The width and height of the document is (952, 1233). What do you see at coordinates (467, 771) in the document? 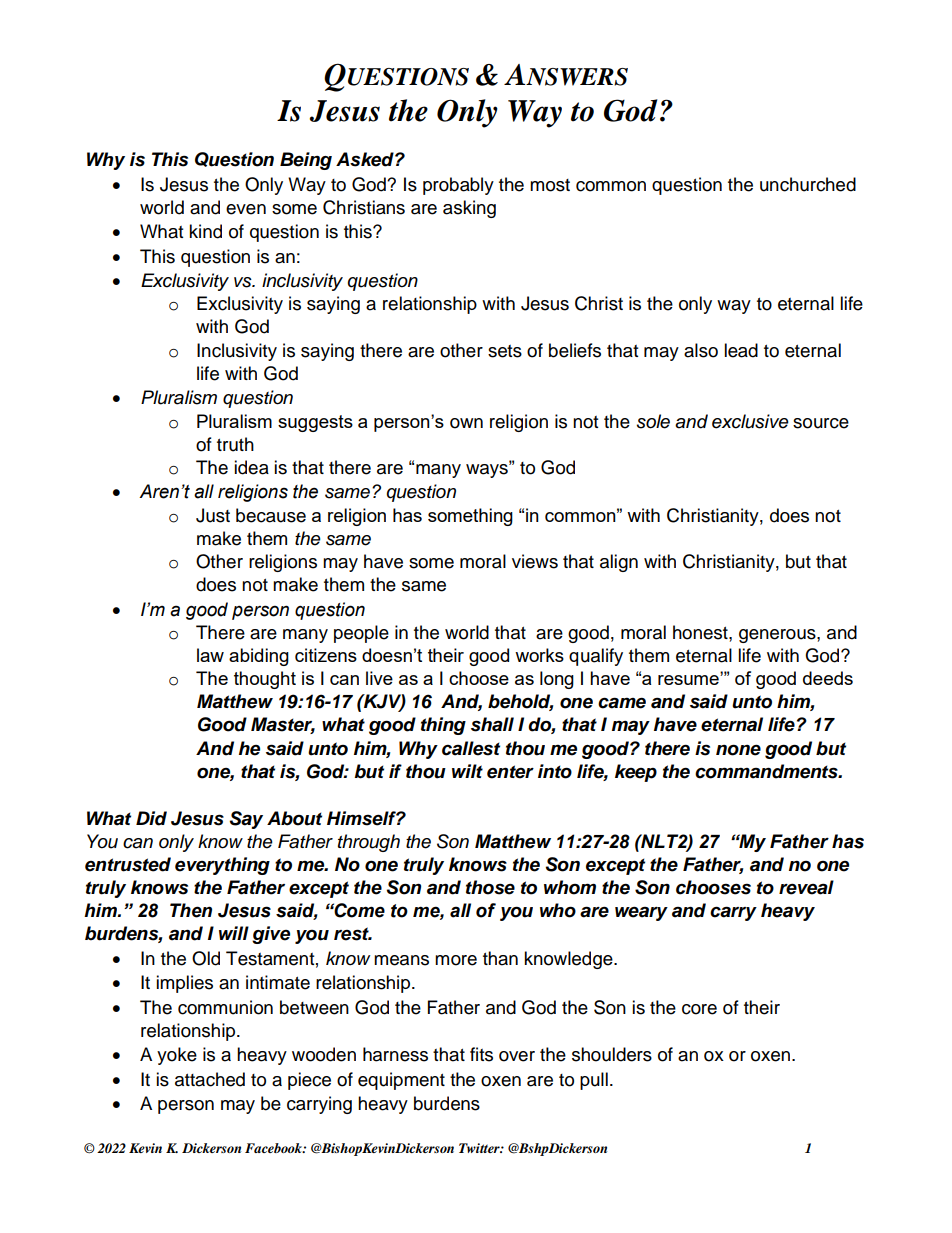
I see `wilt` at bounding box center [467, 771].
